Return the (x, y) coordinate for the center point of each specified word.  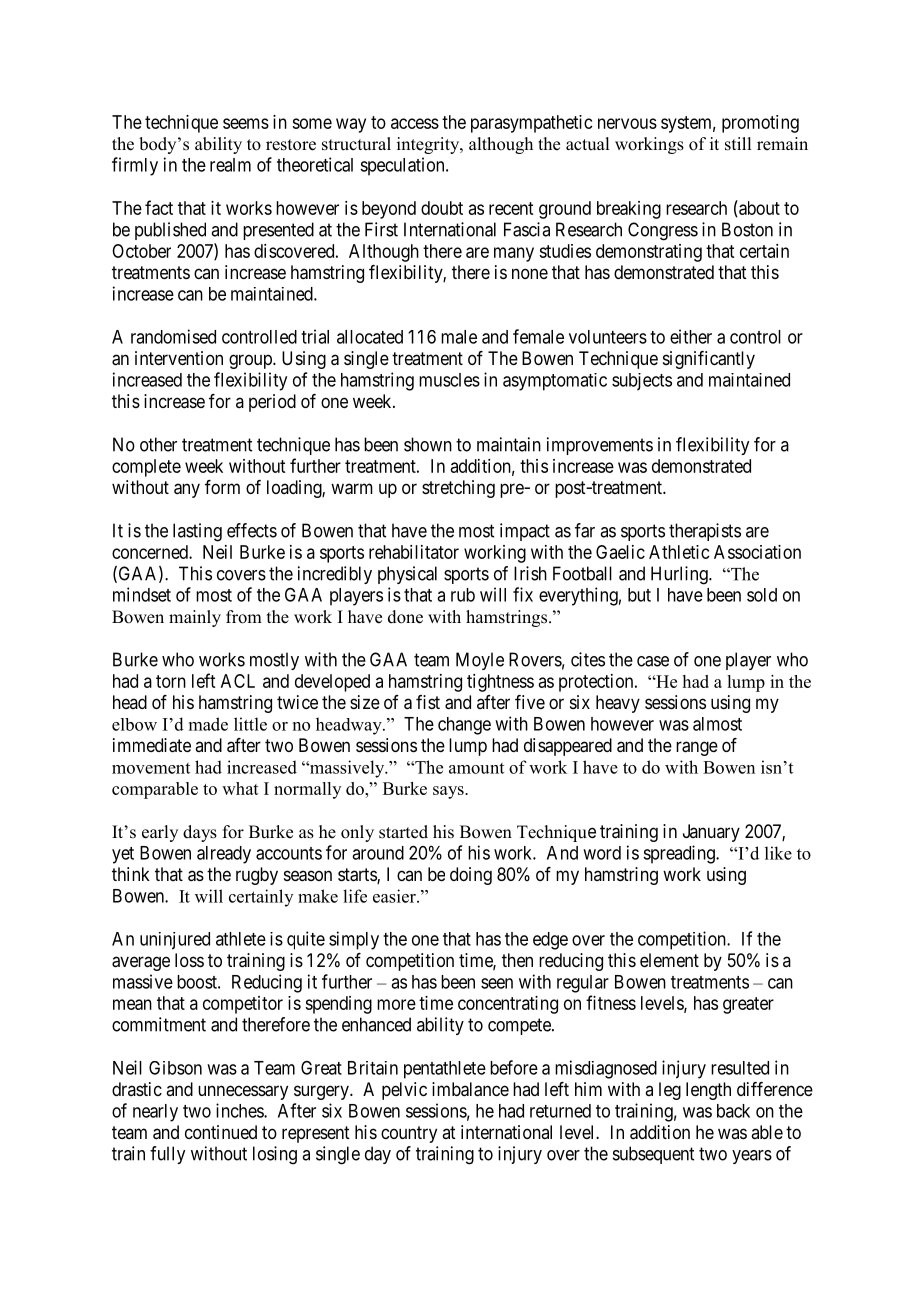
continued (221, 1132)
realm (230, 165)
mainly (195, 618)
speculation (403, 166)
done (405, 617)
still (738, 144)
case (653, 661)
